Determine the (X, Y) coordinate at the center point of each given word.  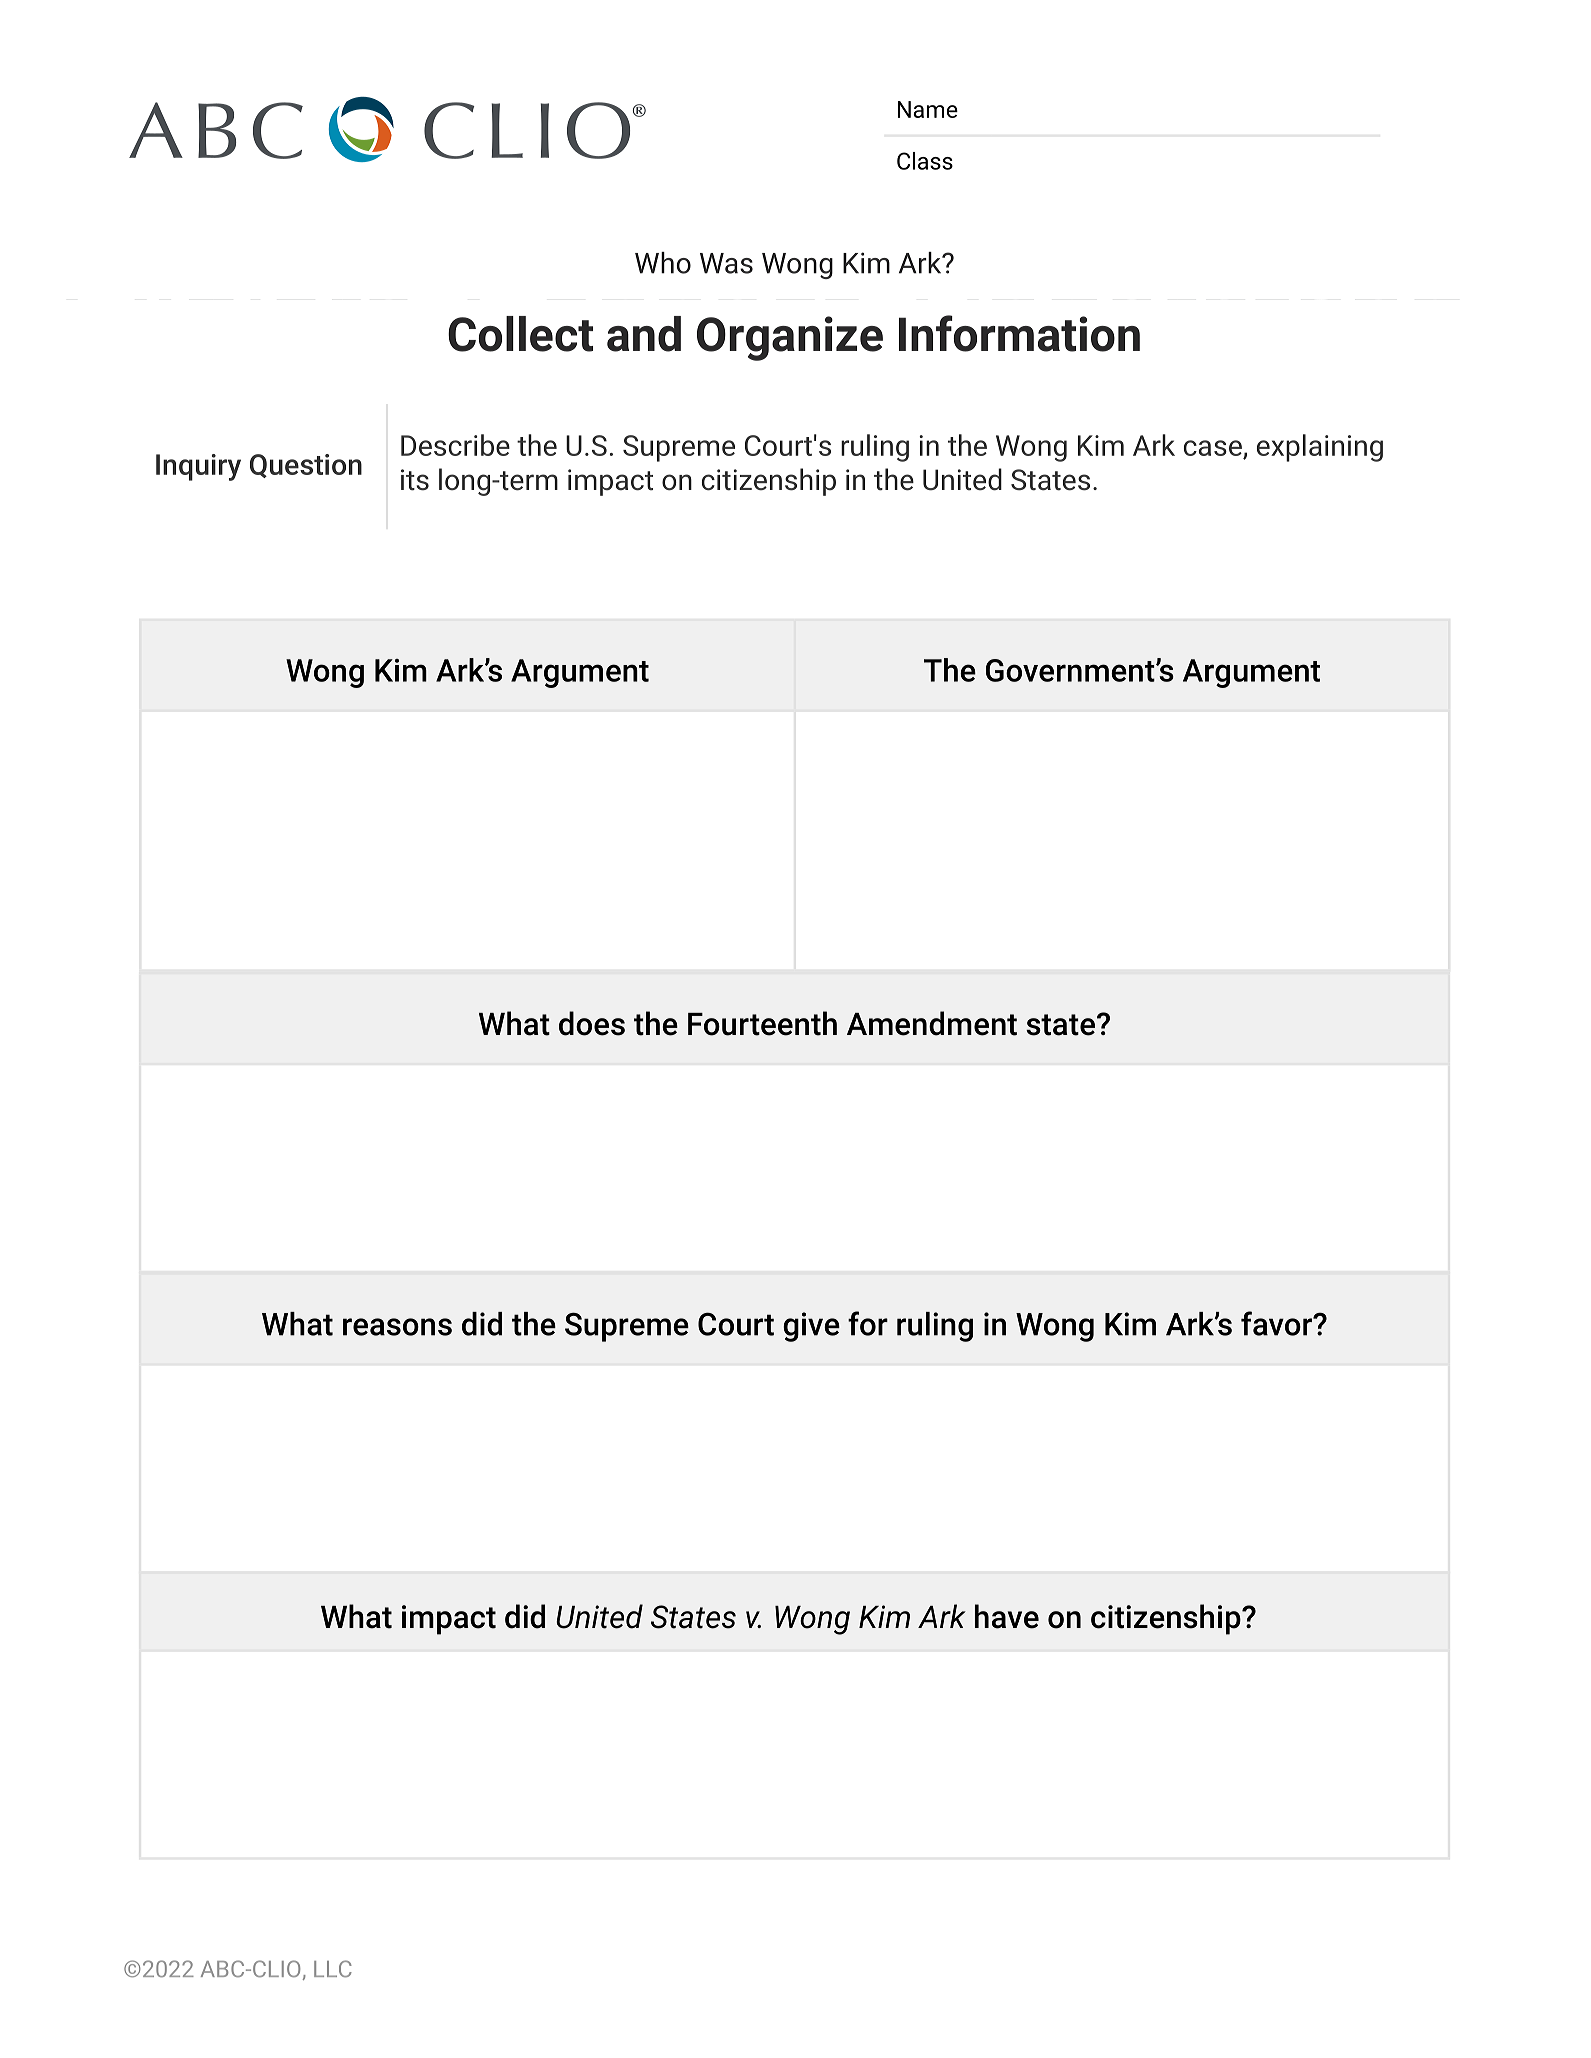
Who (663, 263)
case (1214, 449)
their (848, 445)
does (592, 1023)
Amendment (932, 1023)
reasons (397, 1327)
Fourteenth (762, 1023)
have (1007, 1616)
